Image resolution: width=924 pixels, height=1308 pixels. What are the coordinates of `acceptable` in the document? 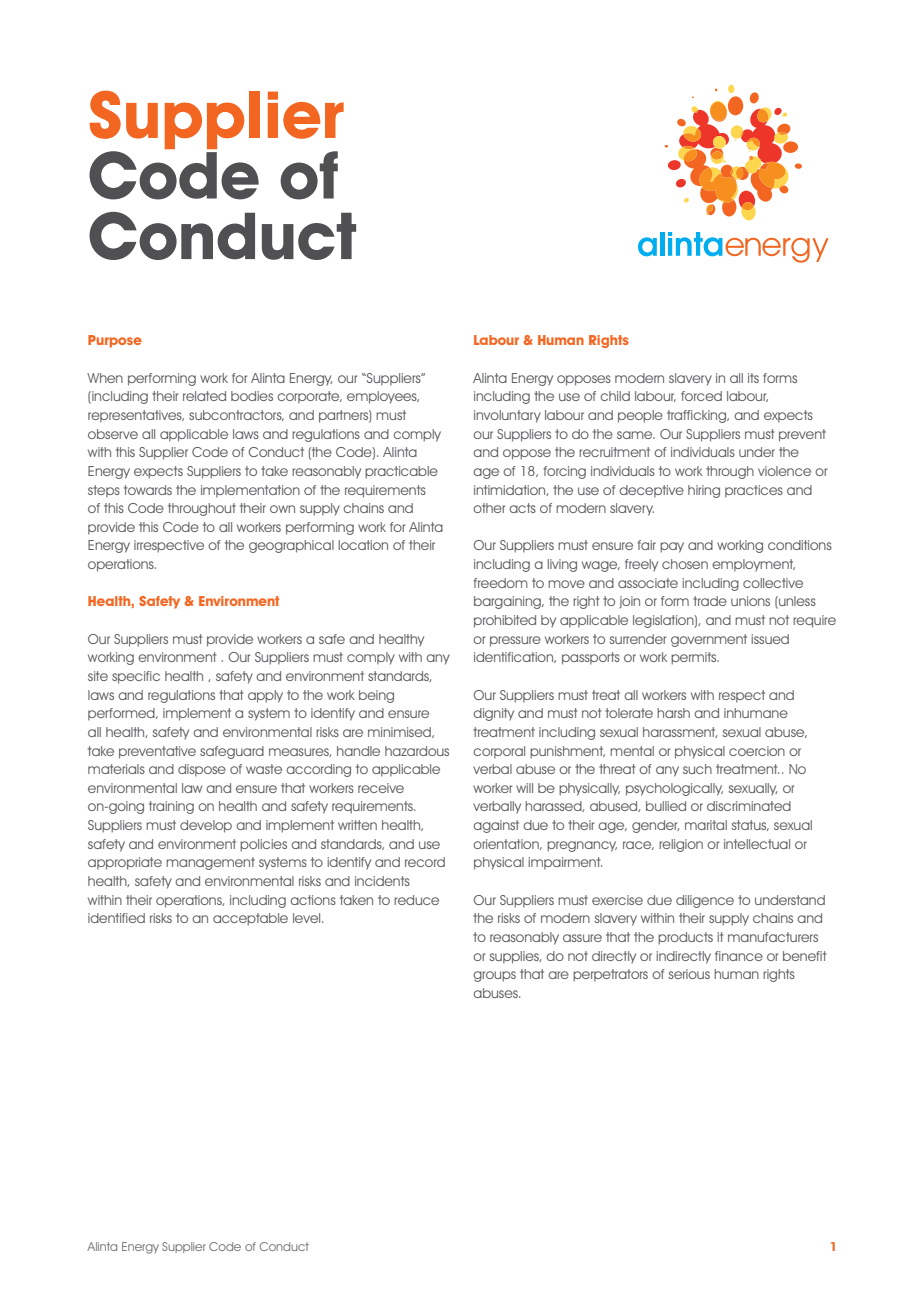 It's located at (250, 919).
